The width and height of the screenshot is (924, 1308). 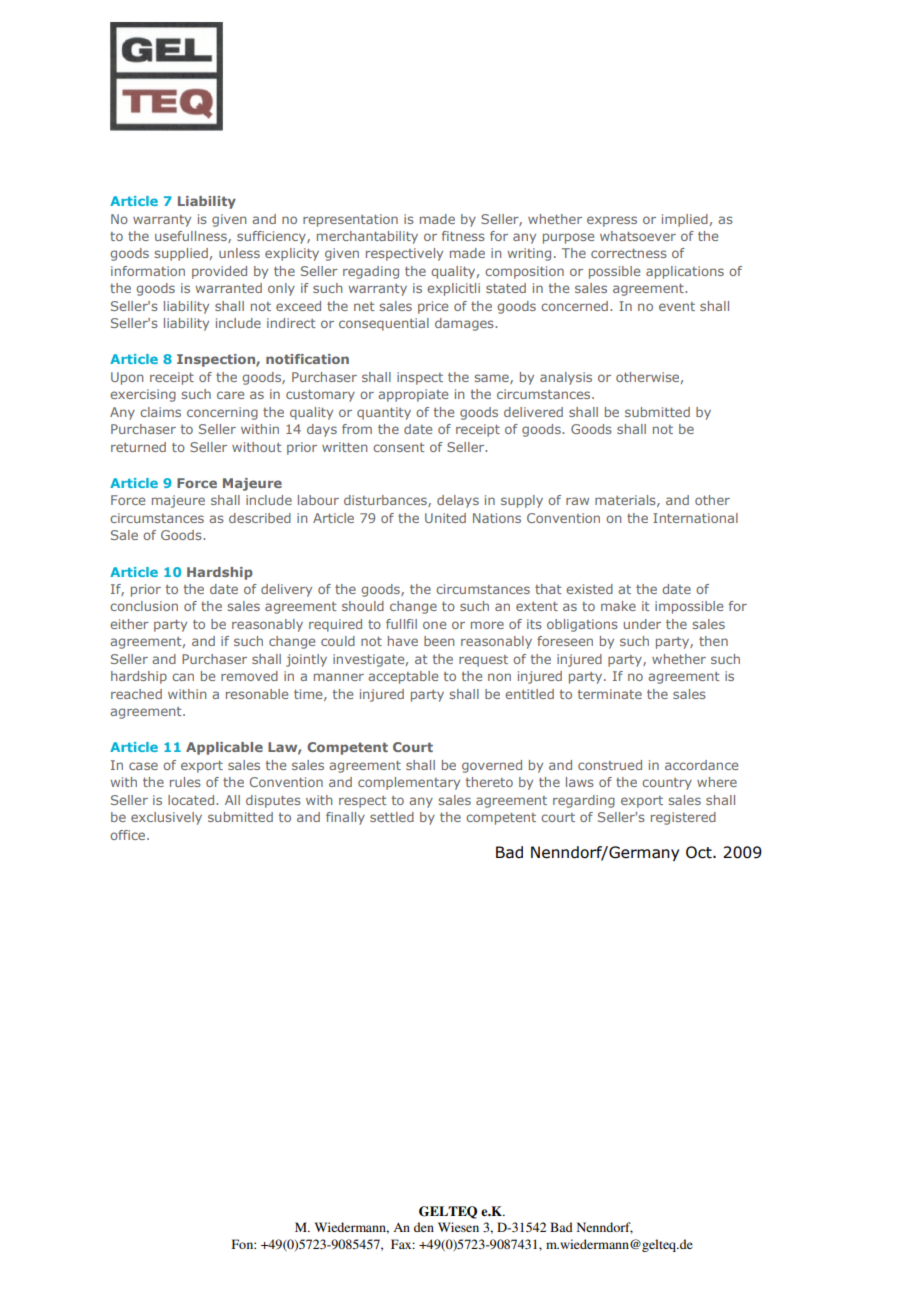 What do you see at coordinates (700, 852) in the screenshot?
I see `Oct` at bounding box center [700, 852].
